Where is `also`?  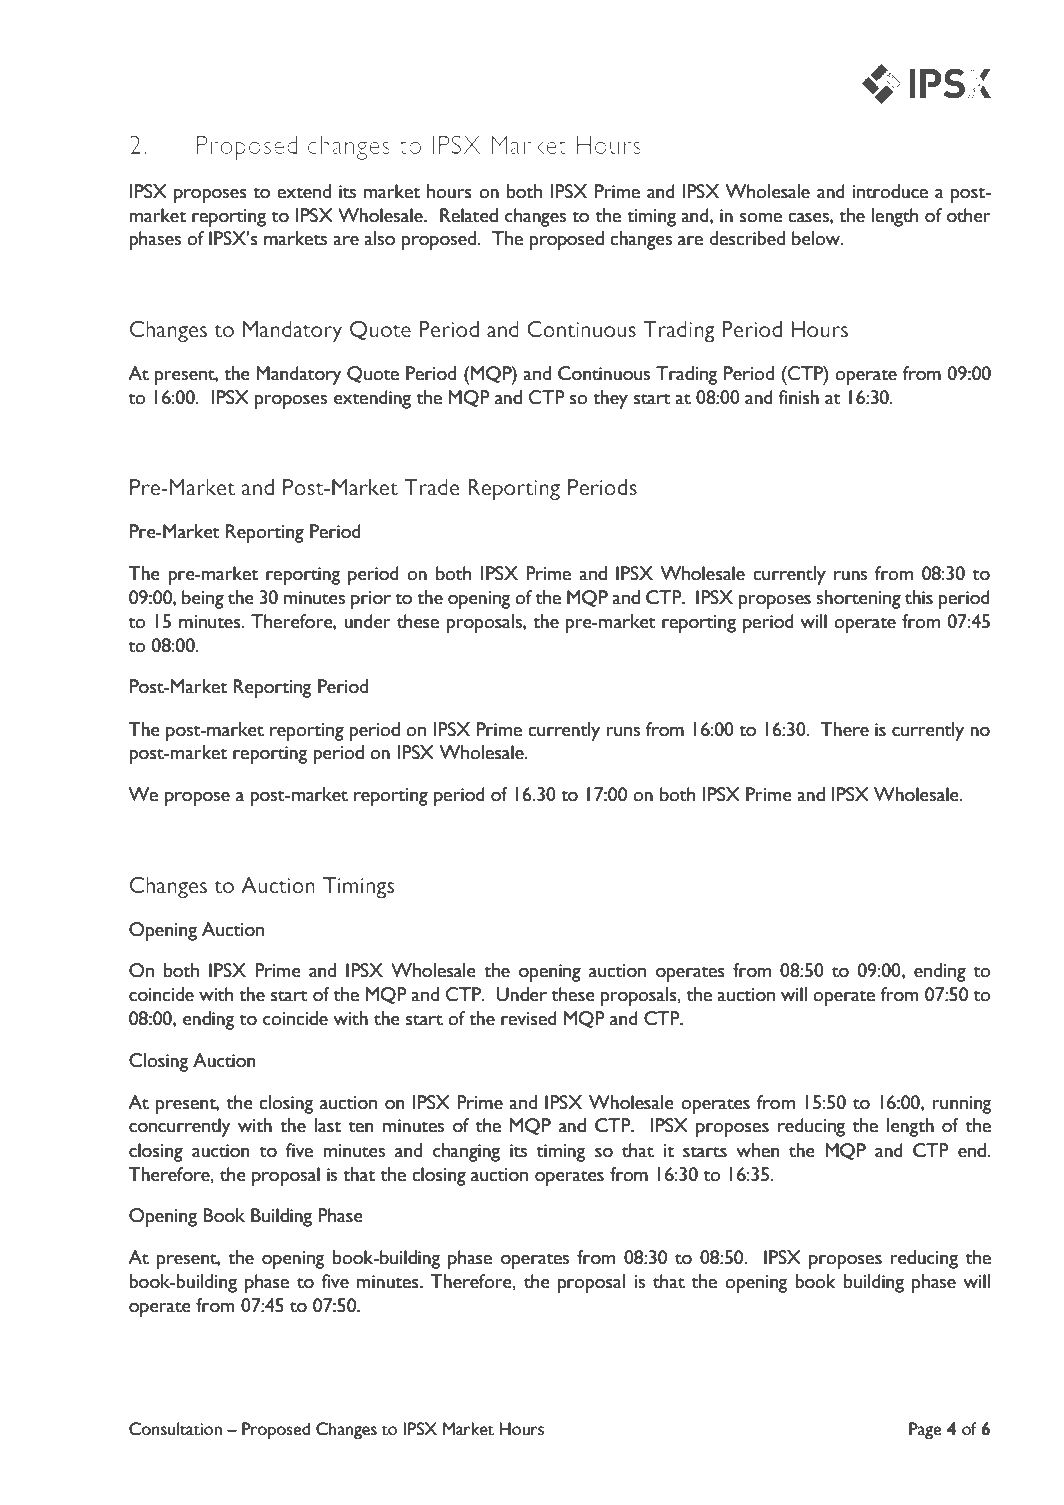
also is located at coordinates (379, 238).
